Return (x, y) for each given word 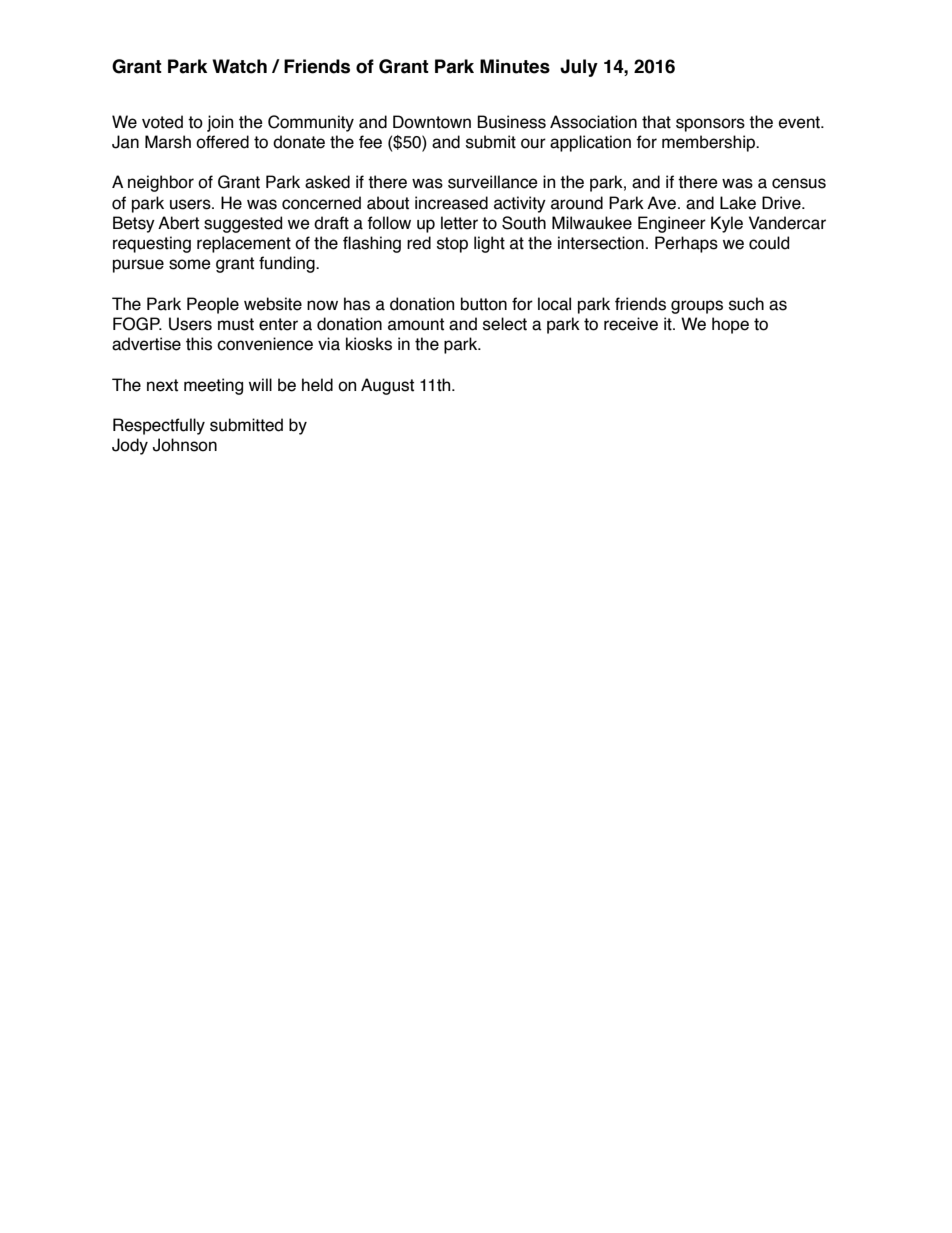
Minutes (515, 66)
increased (451, 203)
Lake (738, 203)
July (579, 68)
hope (730, 325)
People (213, 305)
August (387, 386)
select (505, 324)
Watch (239, 66)
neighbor (161, 183)
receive (631, 324)
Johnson (185, 445)
